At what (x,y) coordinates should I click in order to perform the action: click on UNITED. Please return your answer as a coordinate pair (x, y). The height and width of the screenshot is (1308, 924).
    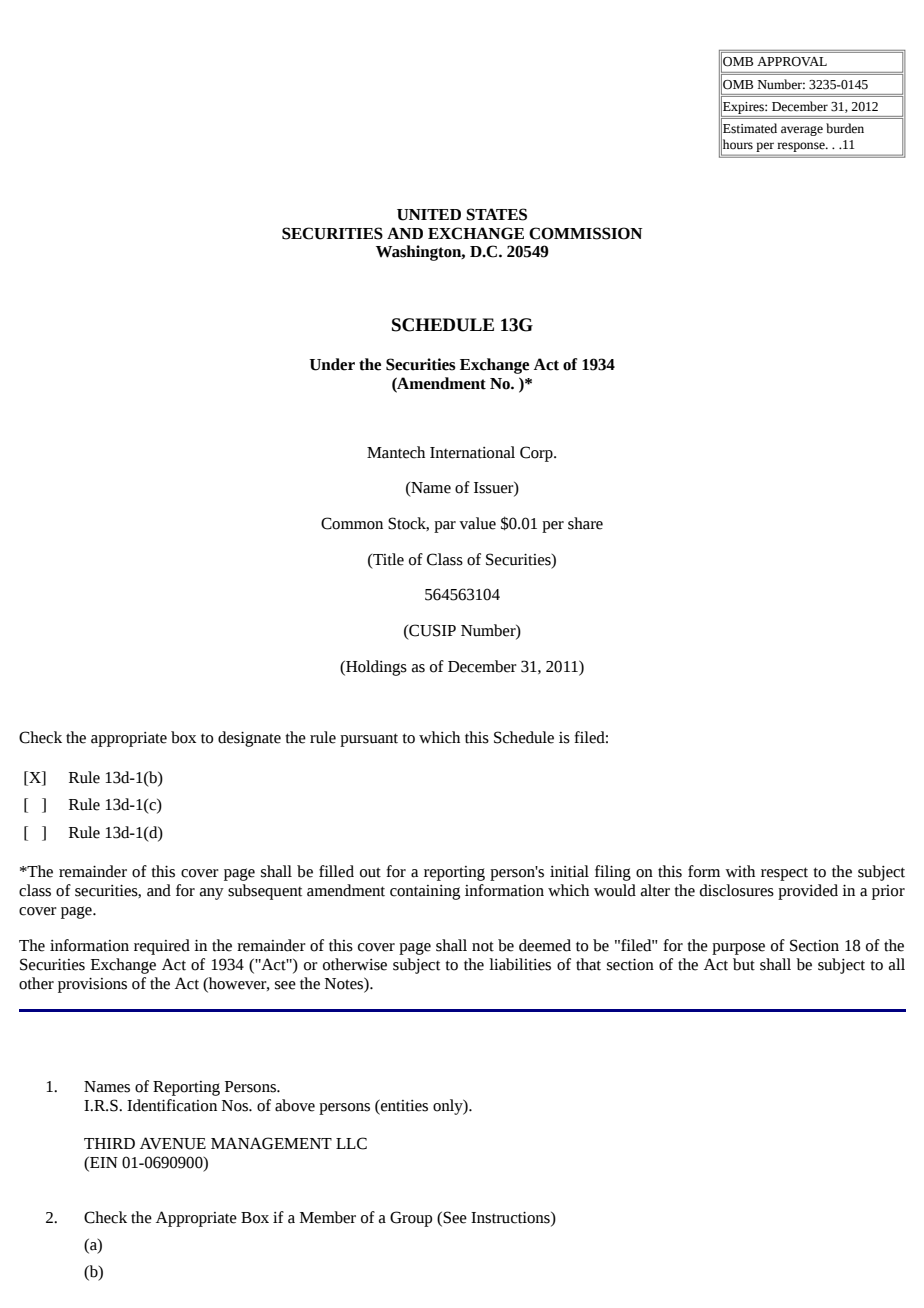
    Looking at the image, I should click on (429, 215).
